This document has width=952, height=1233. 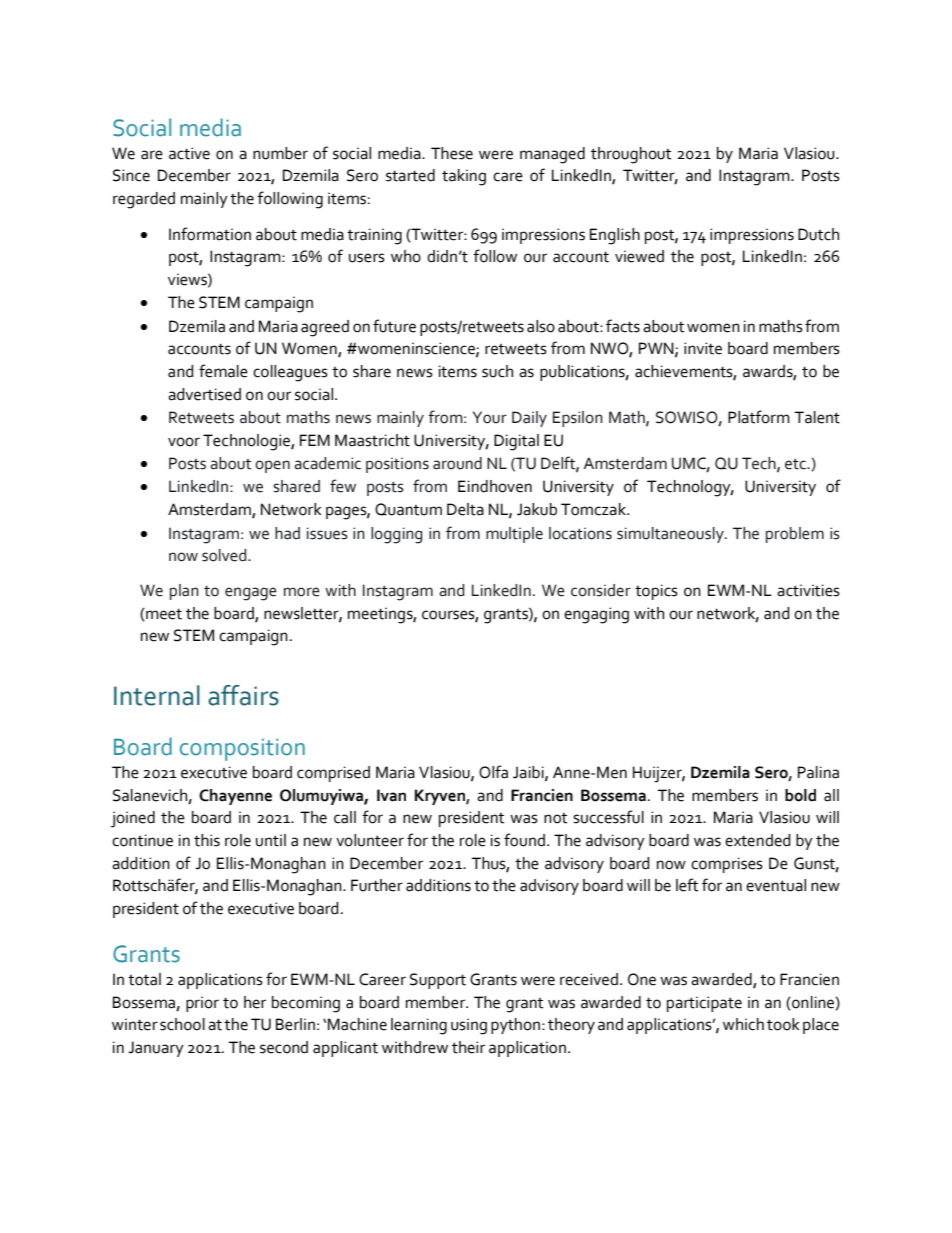 What do you see at coordinates (469, 1026) in the document?
I see `using` at bounding box center [469, 1026].
